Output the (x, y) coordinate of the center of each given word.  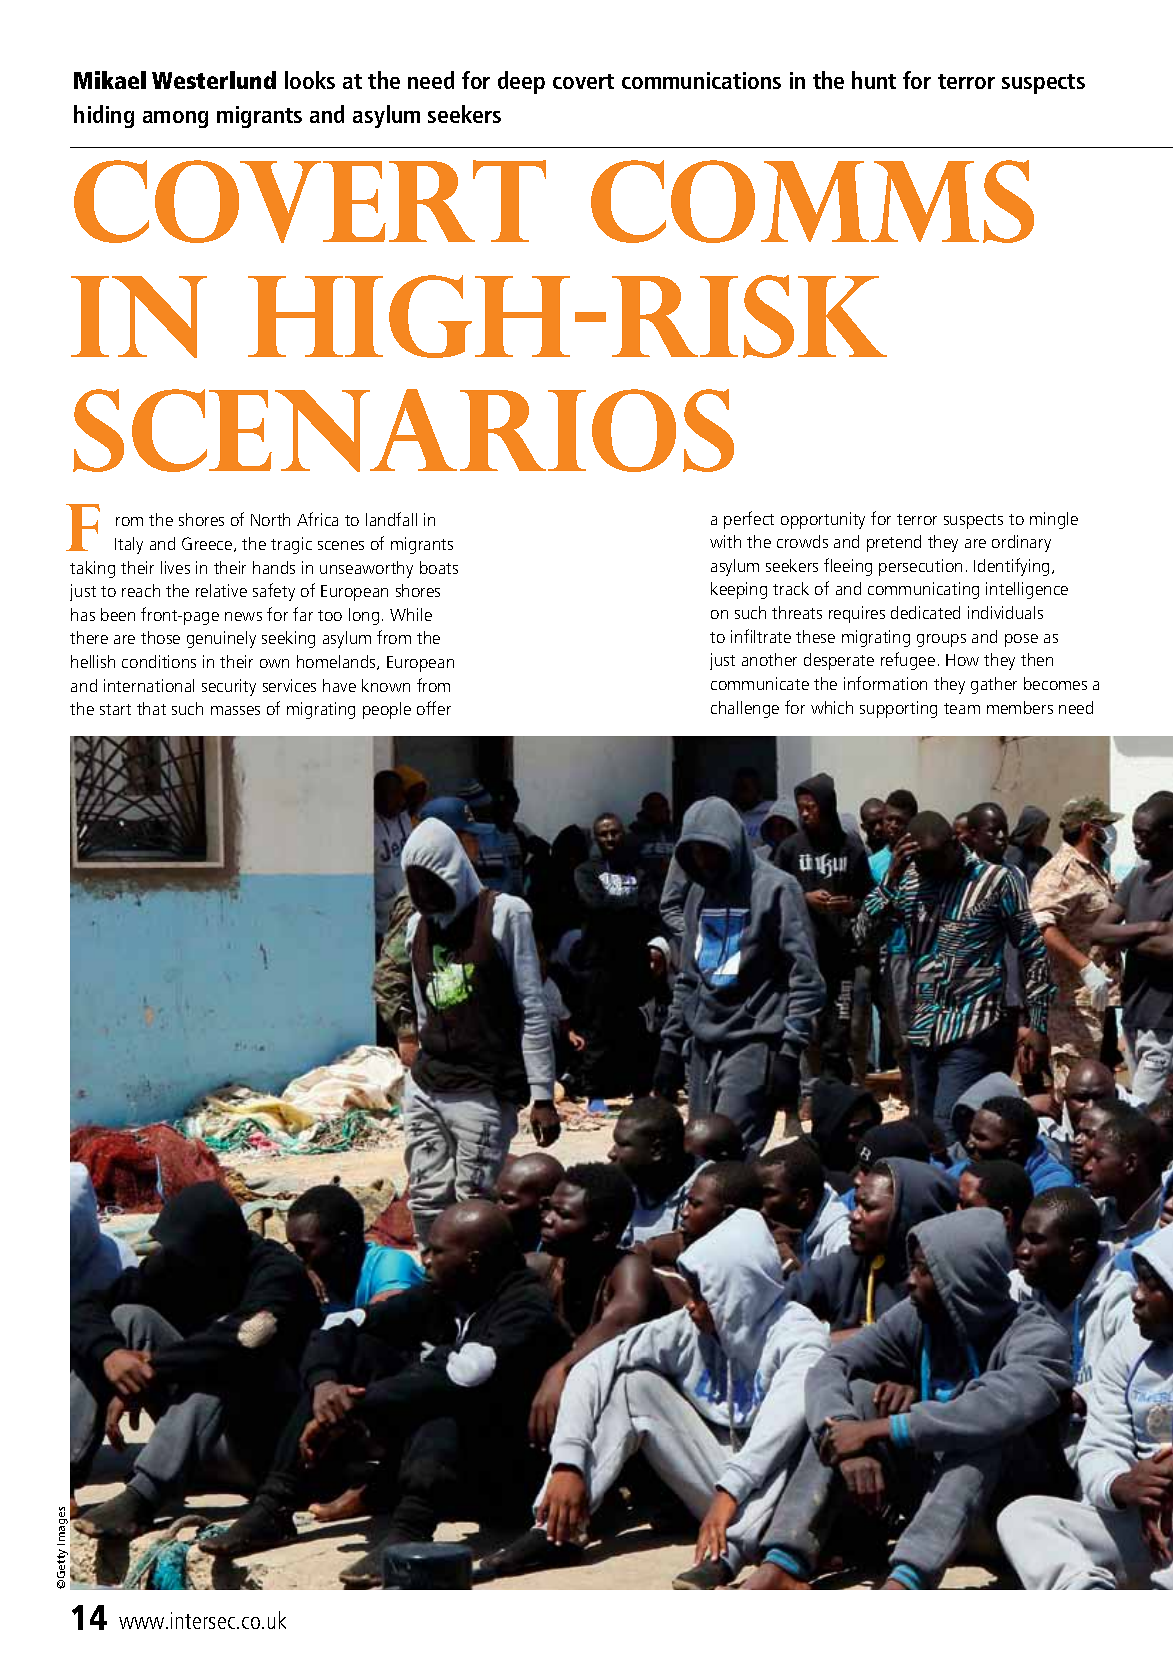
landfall (391, 519)
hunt (874, 80)
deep (521, 82)
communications (701, 80)
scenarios (403, 430)
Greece (208, 544)
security (229, 687)
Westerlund (214, 80)
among (175, 119)
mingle (1054, 520)
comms (812, 201)
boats (439, 567)
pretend (894, 543)
